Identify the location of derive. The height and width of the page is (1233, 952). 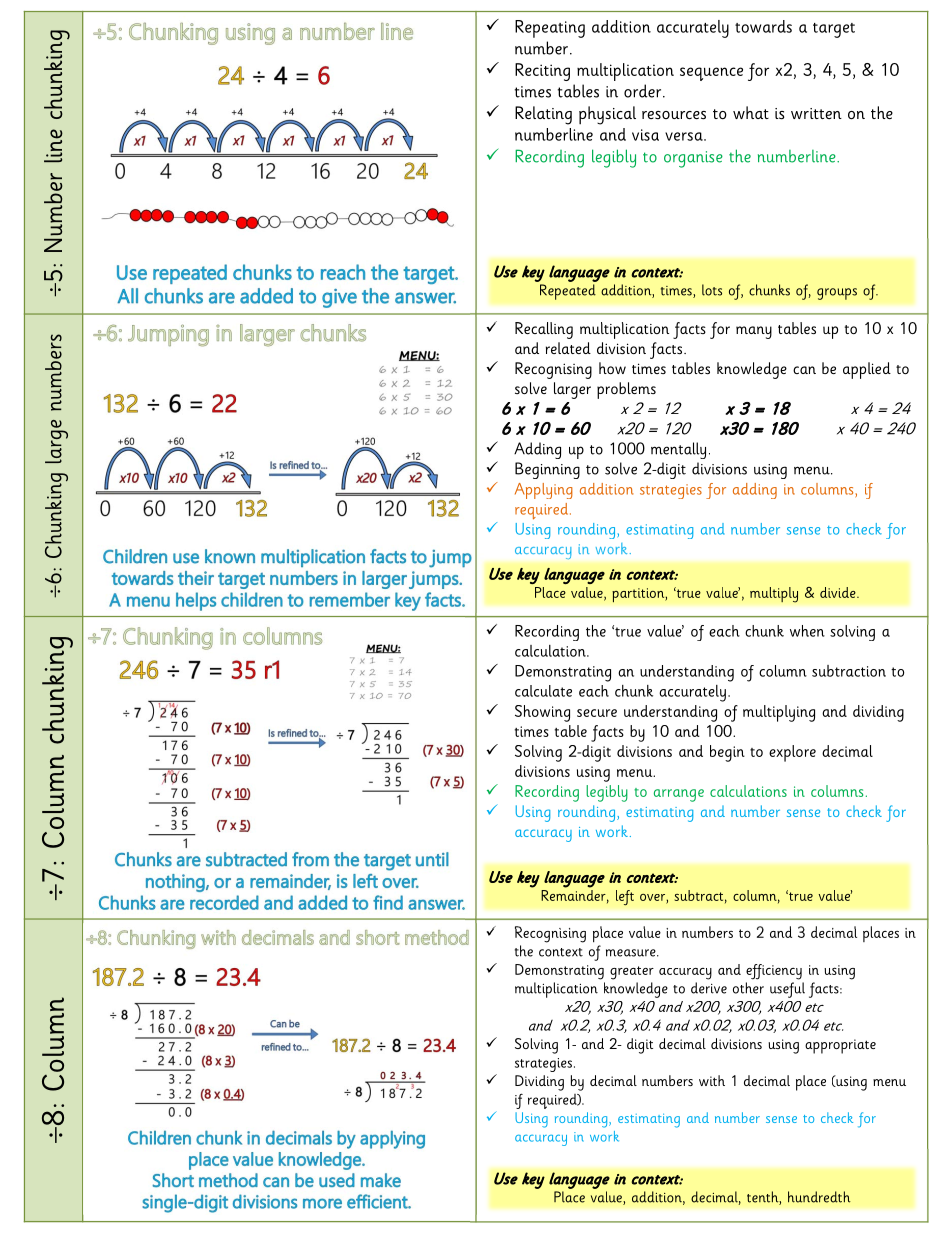
(709, 988).
